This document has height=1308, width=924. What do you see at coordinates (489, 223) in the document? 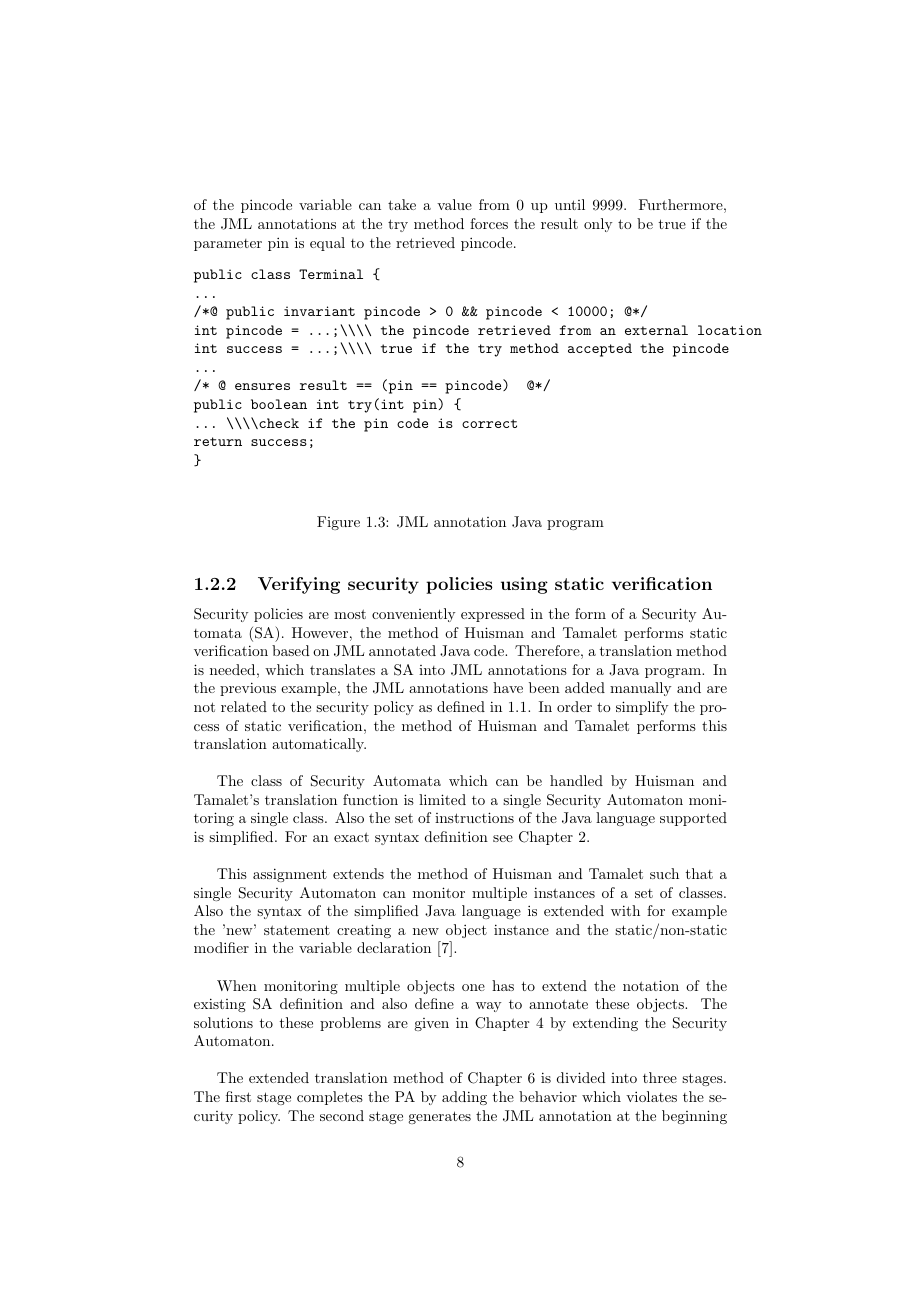
I see `forces` at bounding box center [489, 223].
